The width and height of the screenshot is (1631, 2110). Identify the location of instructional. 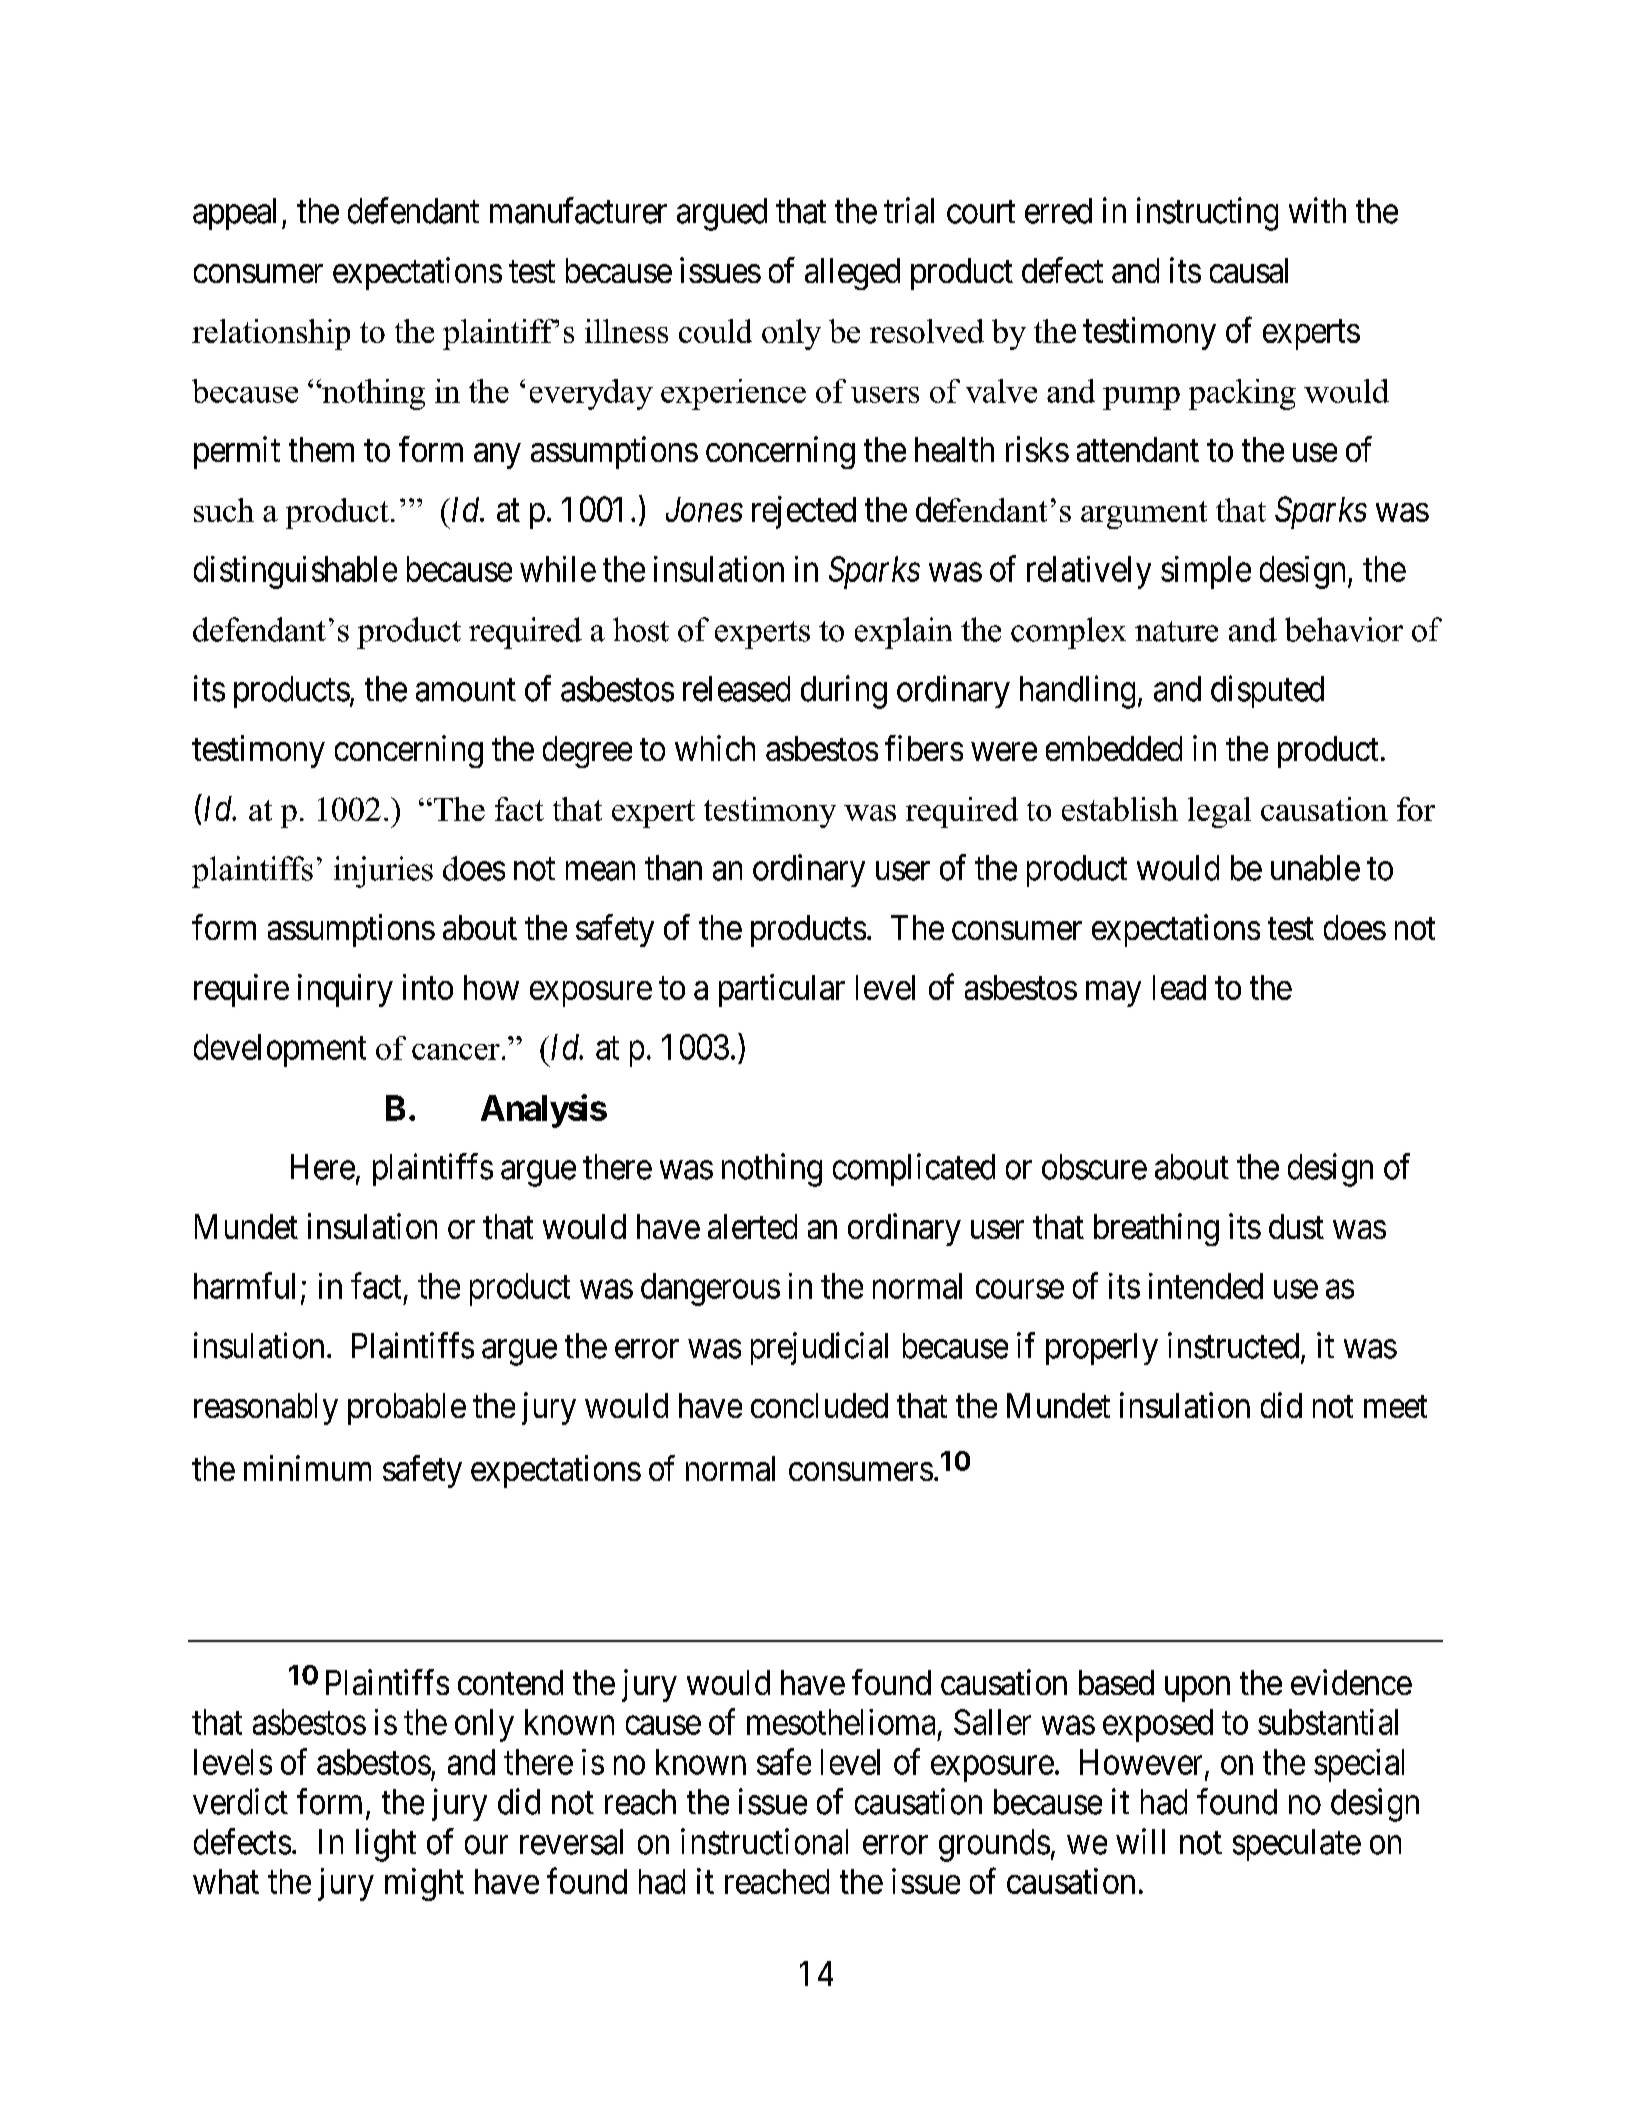
(764, 1841).
